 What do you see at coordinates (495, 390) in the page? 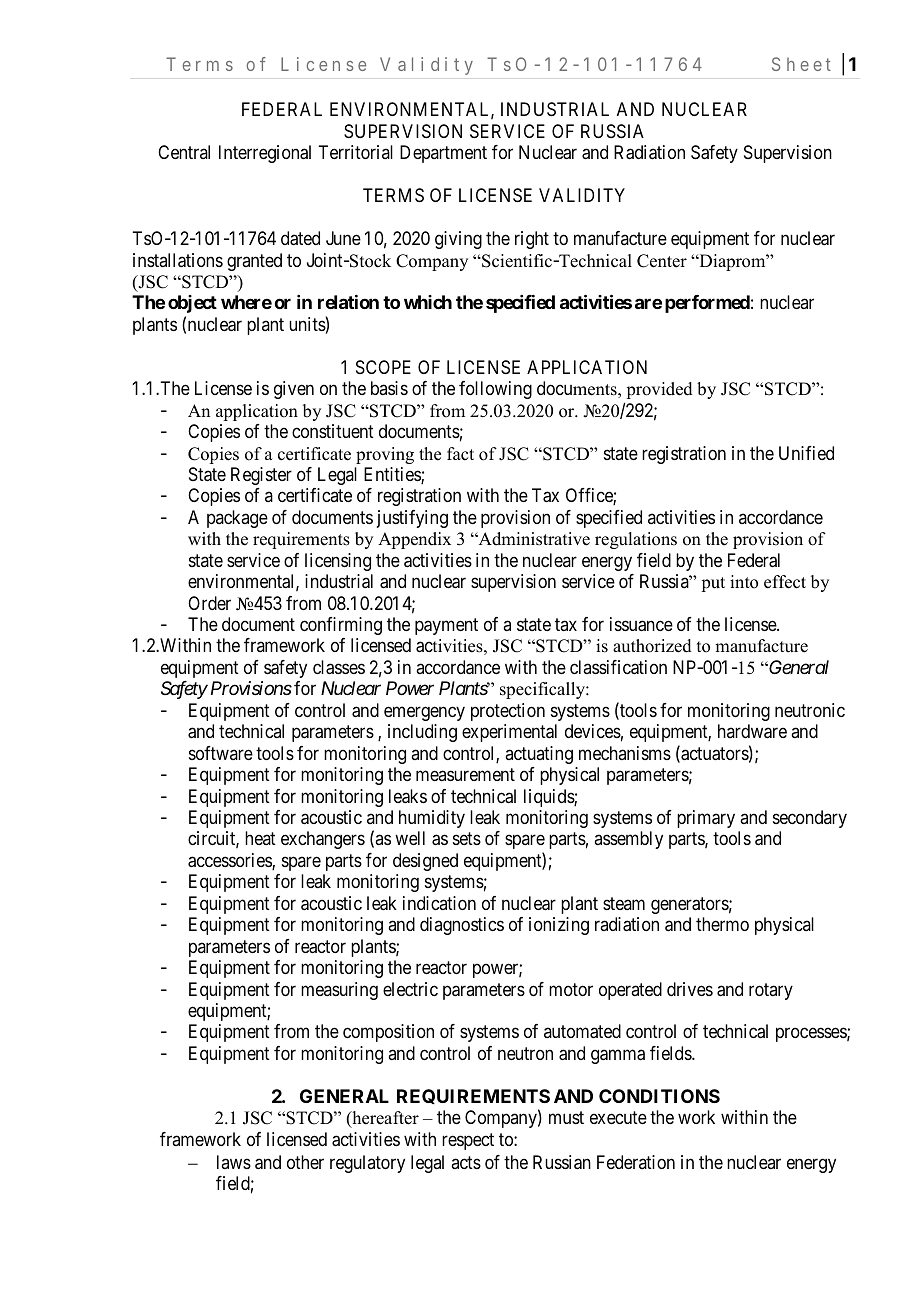
I see `following` at bounding box center [495, 390].
